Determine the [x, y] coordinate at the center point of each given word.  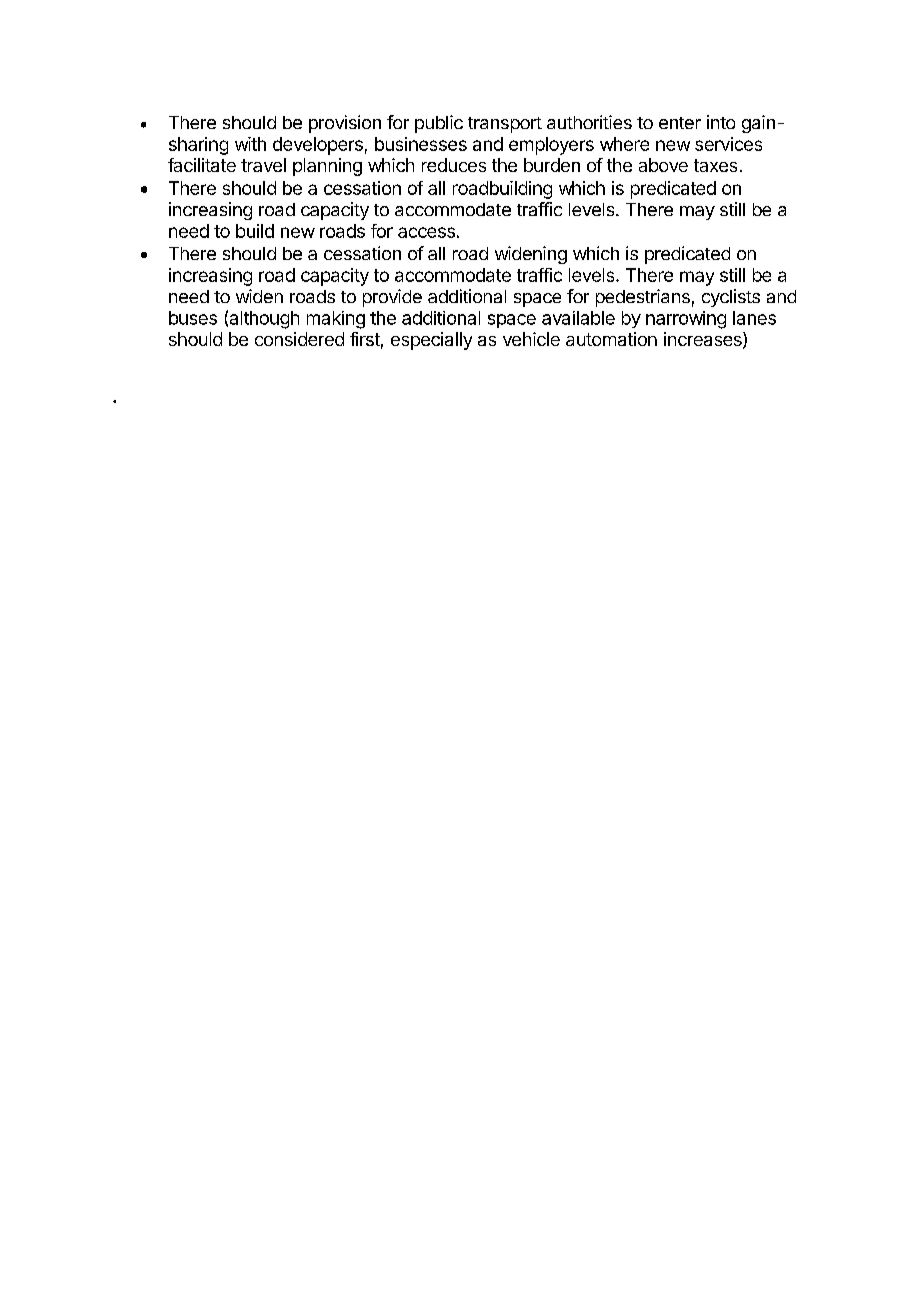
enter [680, 123]
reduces [454, 165]
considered [299, 339]
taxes [715, 165]
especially [431, 341]
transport [505, 125]
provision [345, 124]
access [426, 232]
